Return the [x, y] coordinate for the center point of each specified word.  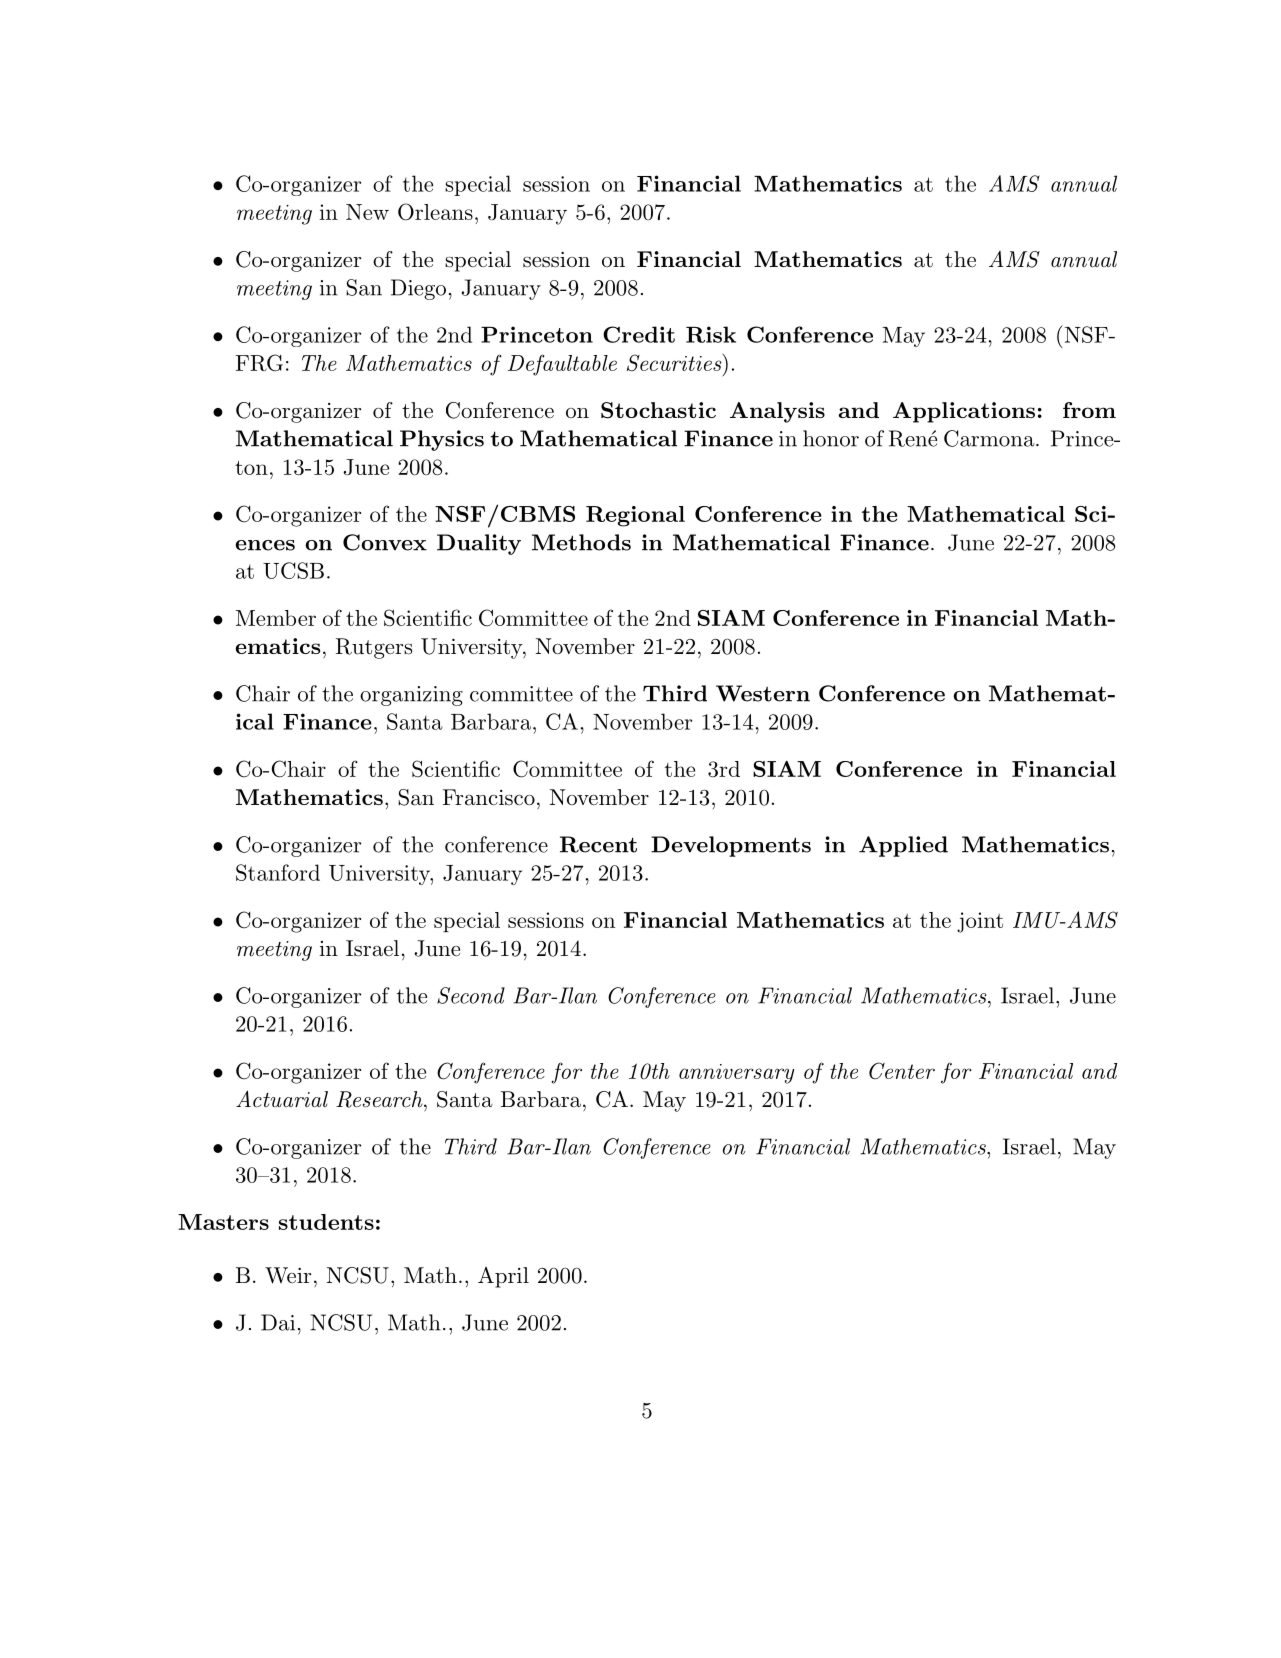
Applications [964, 412]
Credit [639, 334]
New [367, 212]
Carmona [990, 438]
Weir [288, 1275]
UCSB [293, 570]
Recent [598, 844]
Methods [581, 542]
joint [980, 922]
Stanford [278, 872]
